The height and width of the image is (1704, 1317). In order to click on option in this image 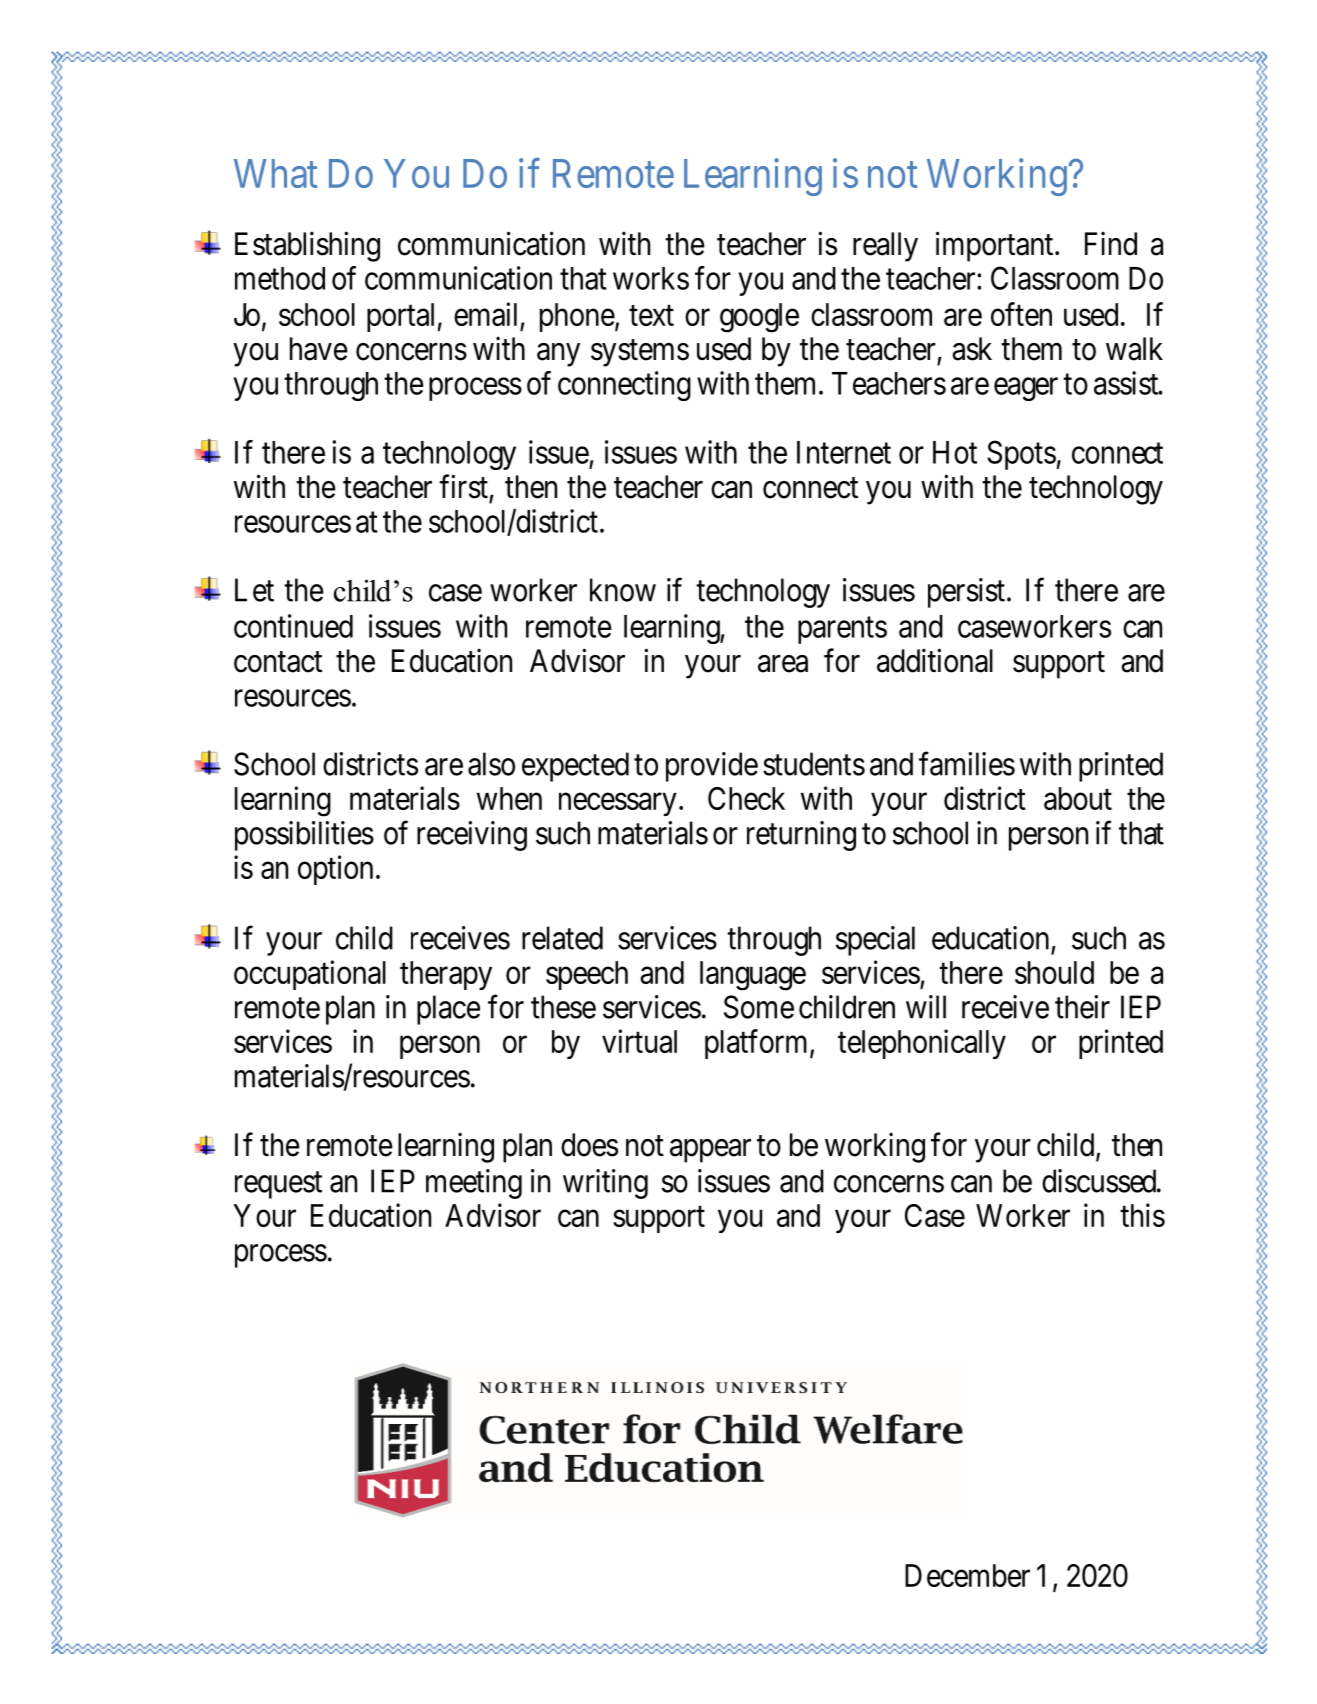, I will do `click(335, 870)`.
